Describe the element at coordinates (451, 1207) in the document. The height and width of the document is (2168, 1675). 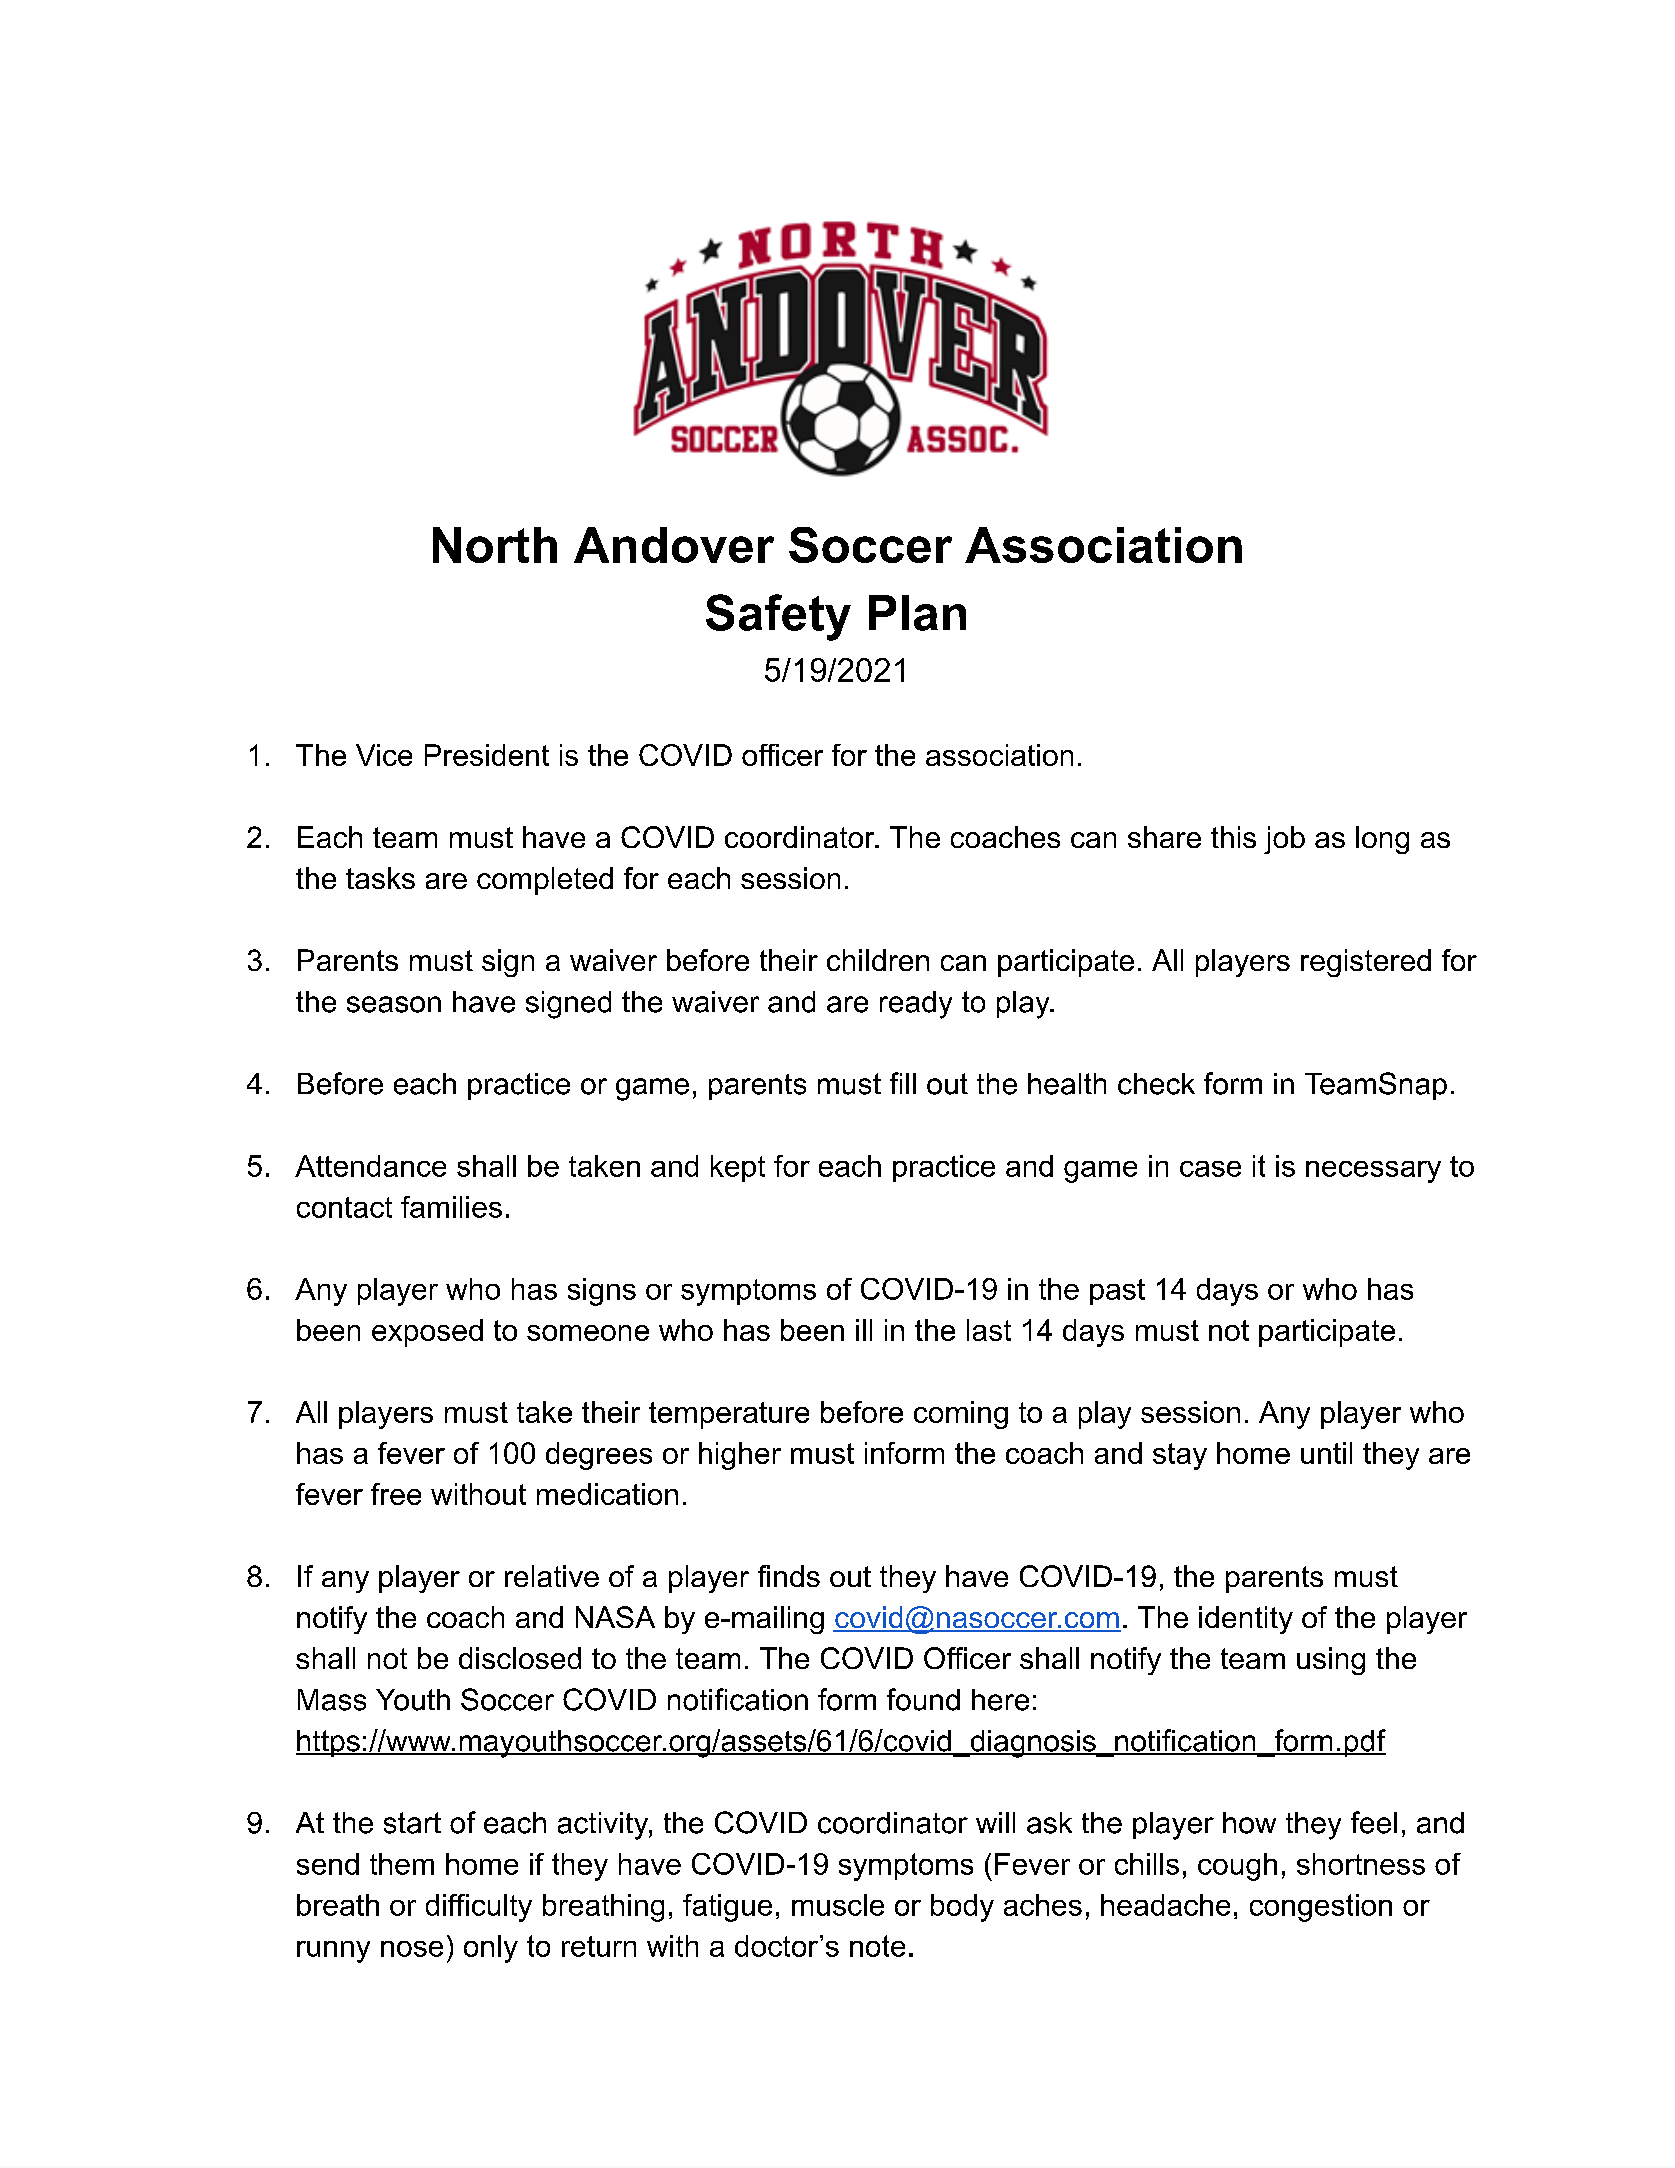
I see `families` at that location.
